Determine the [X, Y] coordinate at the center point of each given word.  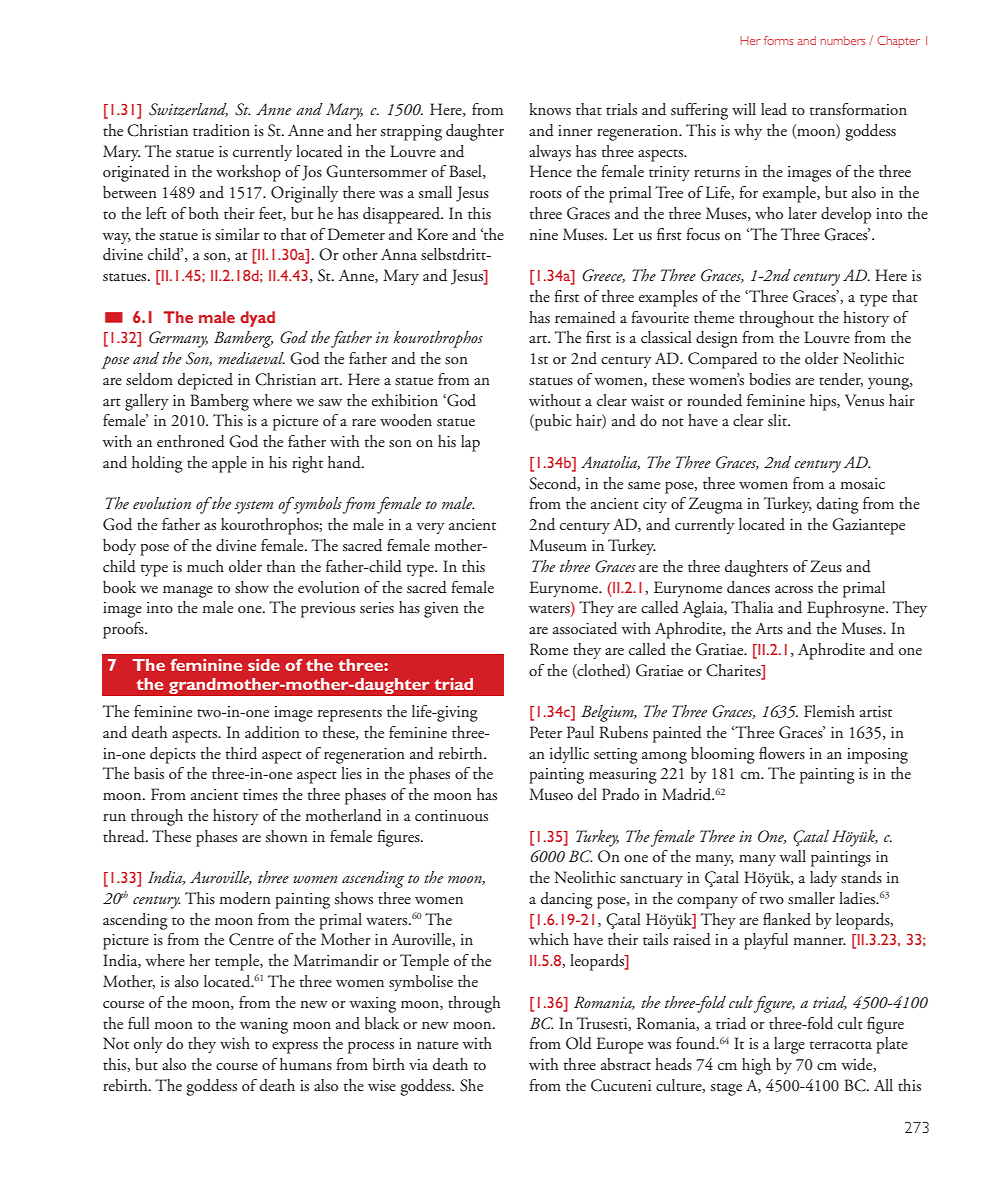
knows [550, 109]
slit [778, 420]
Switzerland [188, 110]
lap [470, 443]
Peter [546, 732]
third [241, 753]
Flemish [829, 711]
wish [235, 1043]
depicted [205, 381]
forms [779, 40]
